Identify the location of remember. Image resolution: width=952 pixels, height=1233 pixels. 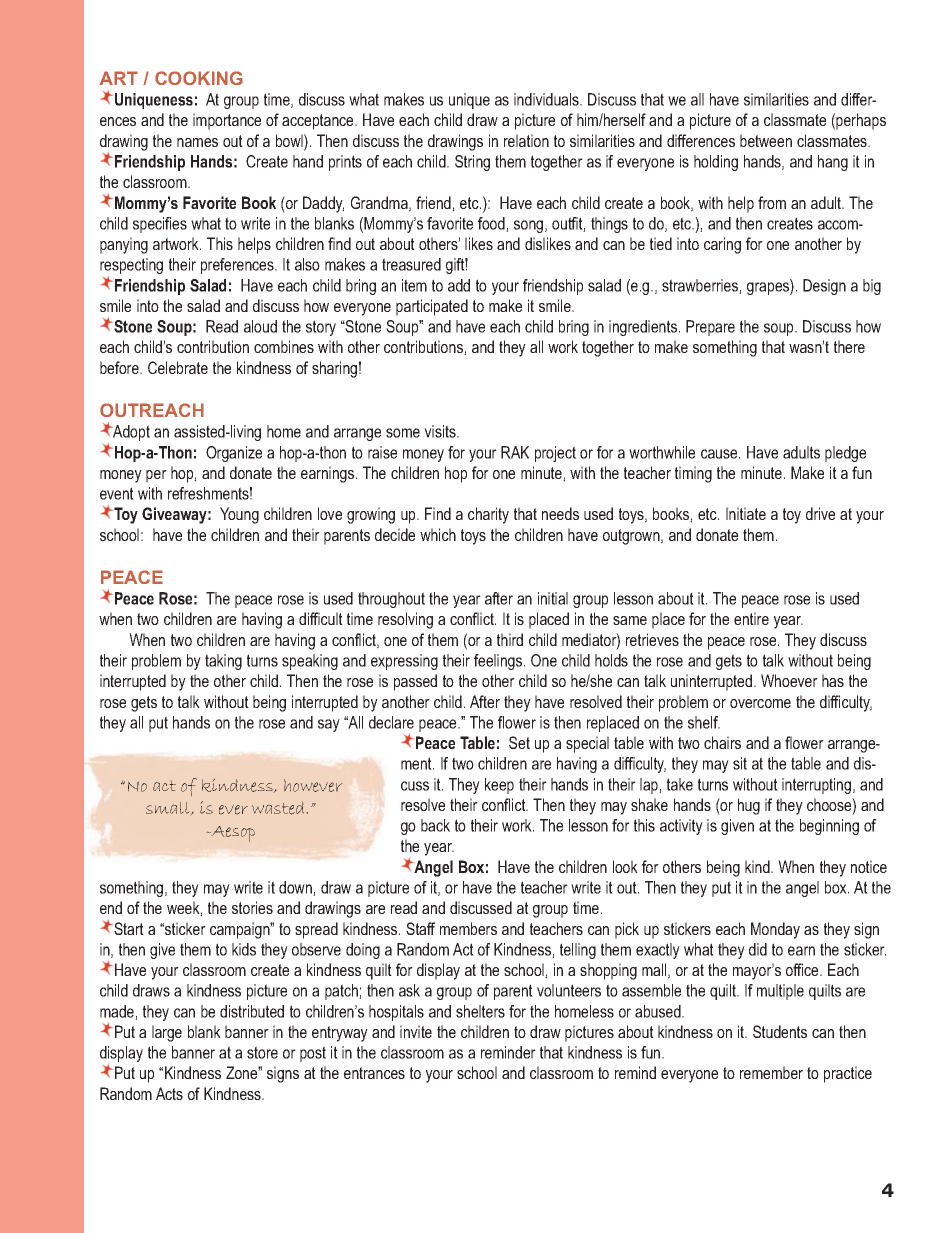
(771, 1072).
